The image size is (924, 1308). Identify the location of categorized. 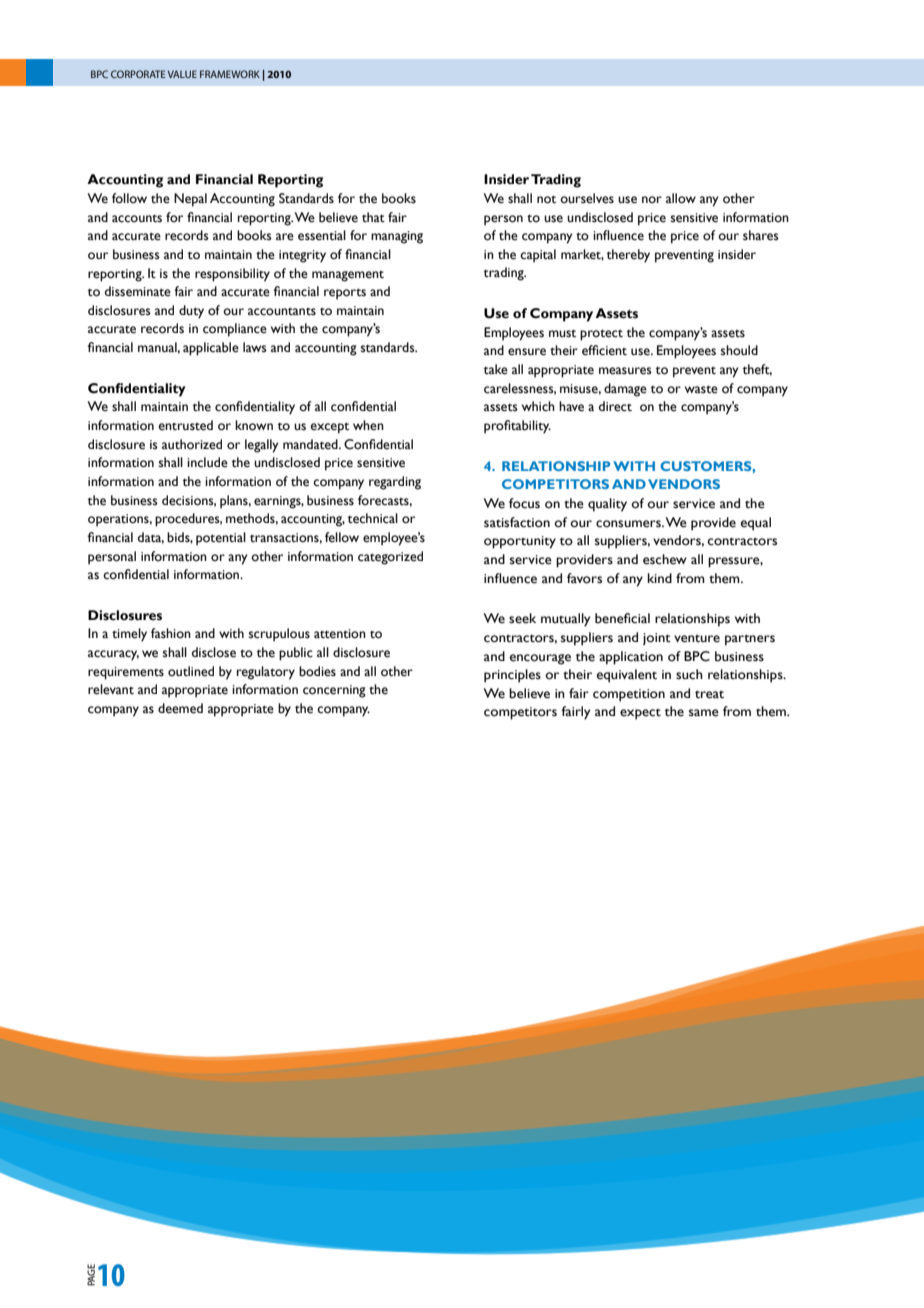
(390, 558).
